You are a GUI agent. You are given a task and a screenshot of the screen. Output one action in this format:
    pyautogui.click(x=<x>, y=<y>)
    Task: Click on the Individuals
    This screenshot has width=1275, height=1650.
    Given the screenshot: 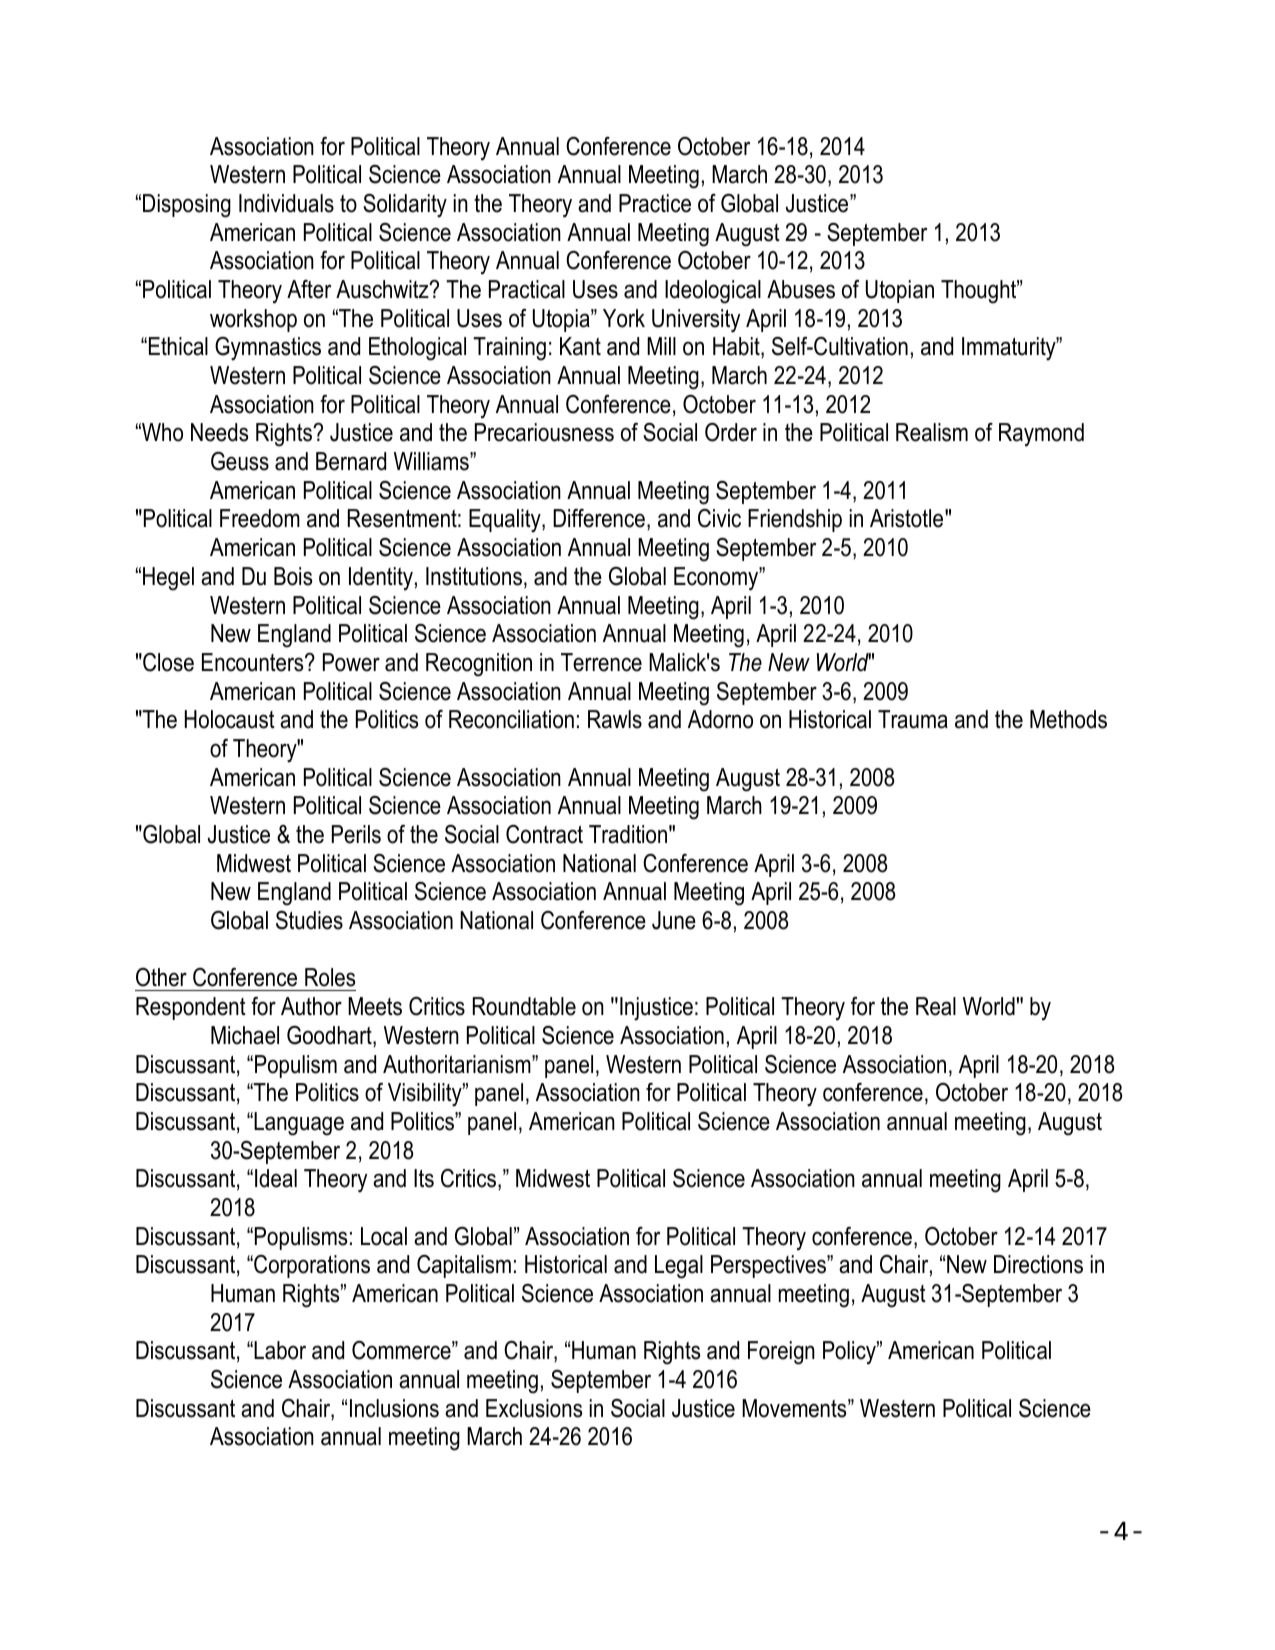 What is the action you would take?
    pyautogui.click(x=286, y=203)
